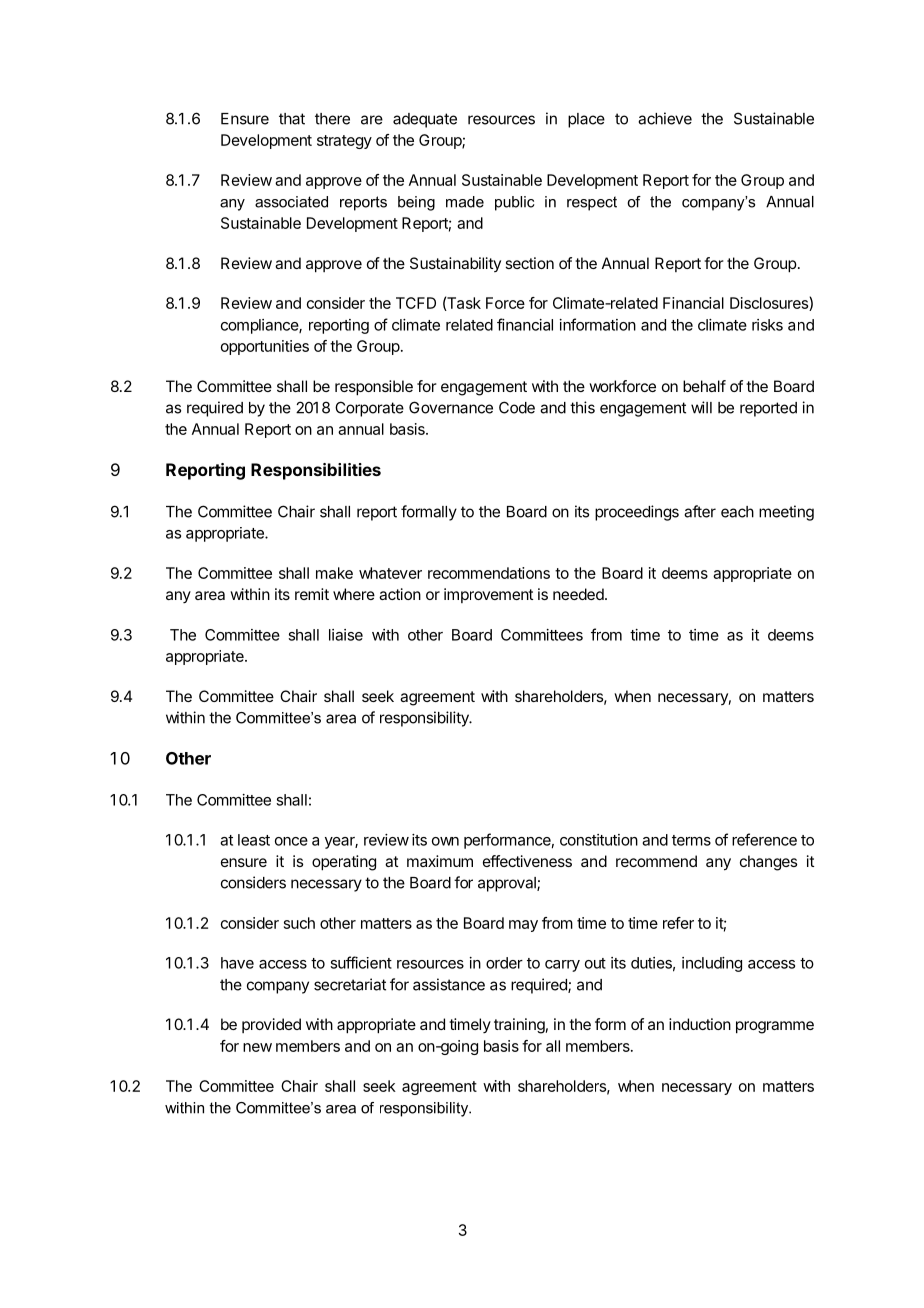 The height and width of the document is (1308, 924). I want to click on order, so click(504, 963).
